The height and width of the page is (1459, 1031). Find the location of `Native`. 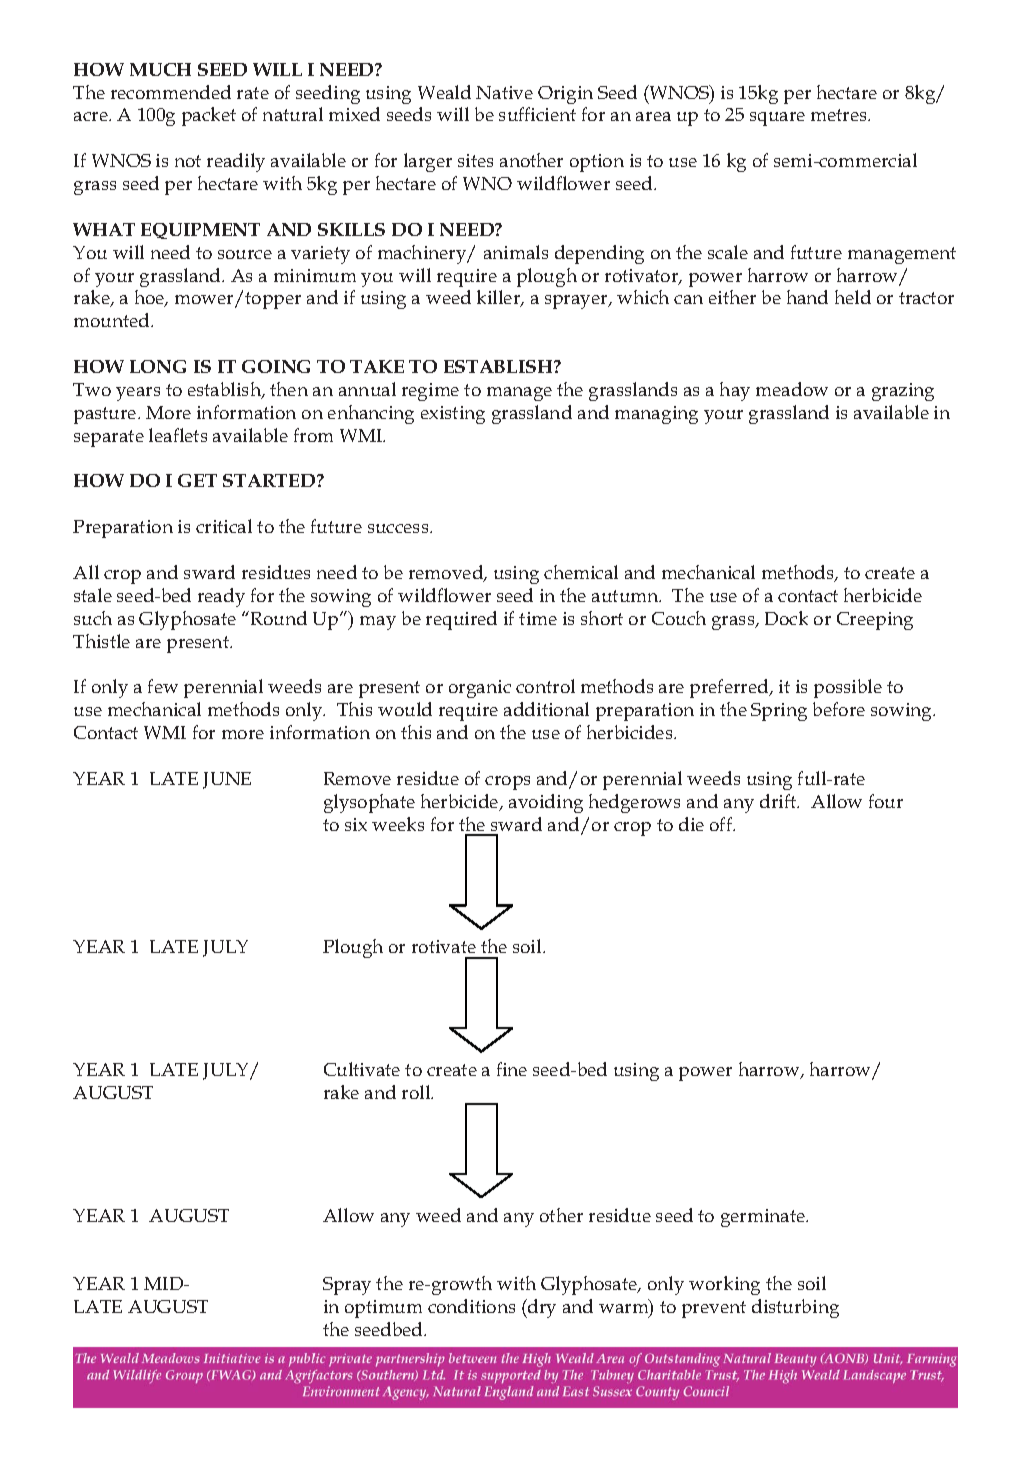

Native is located at coordinates (504, 92).
